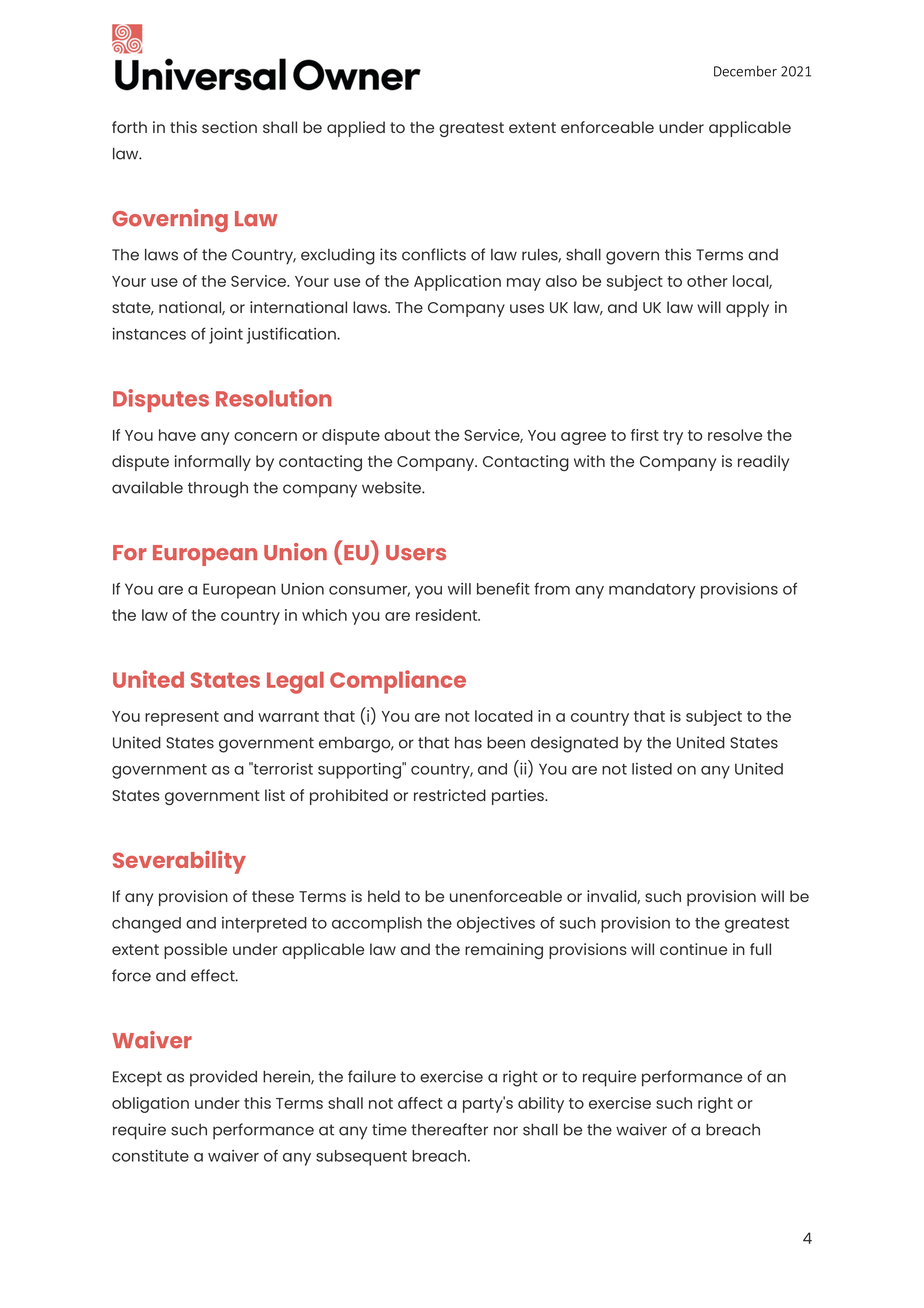 Image resolution: width=924 pixels, height=1308 pixels. Describe the element at coordinates (747, 309) in the image. I see `apply` at that location.
